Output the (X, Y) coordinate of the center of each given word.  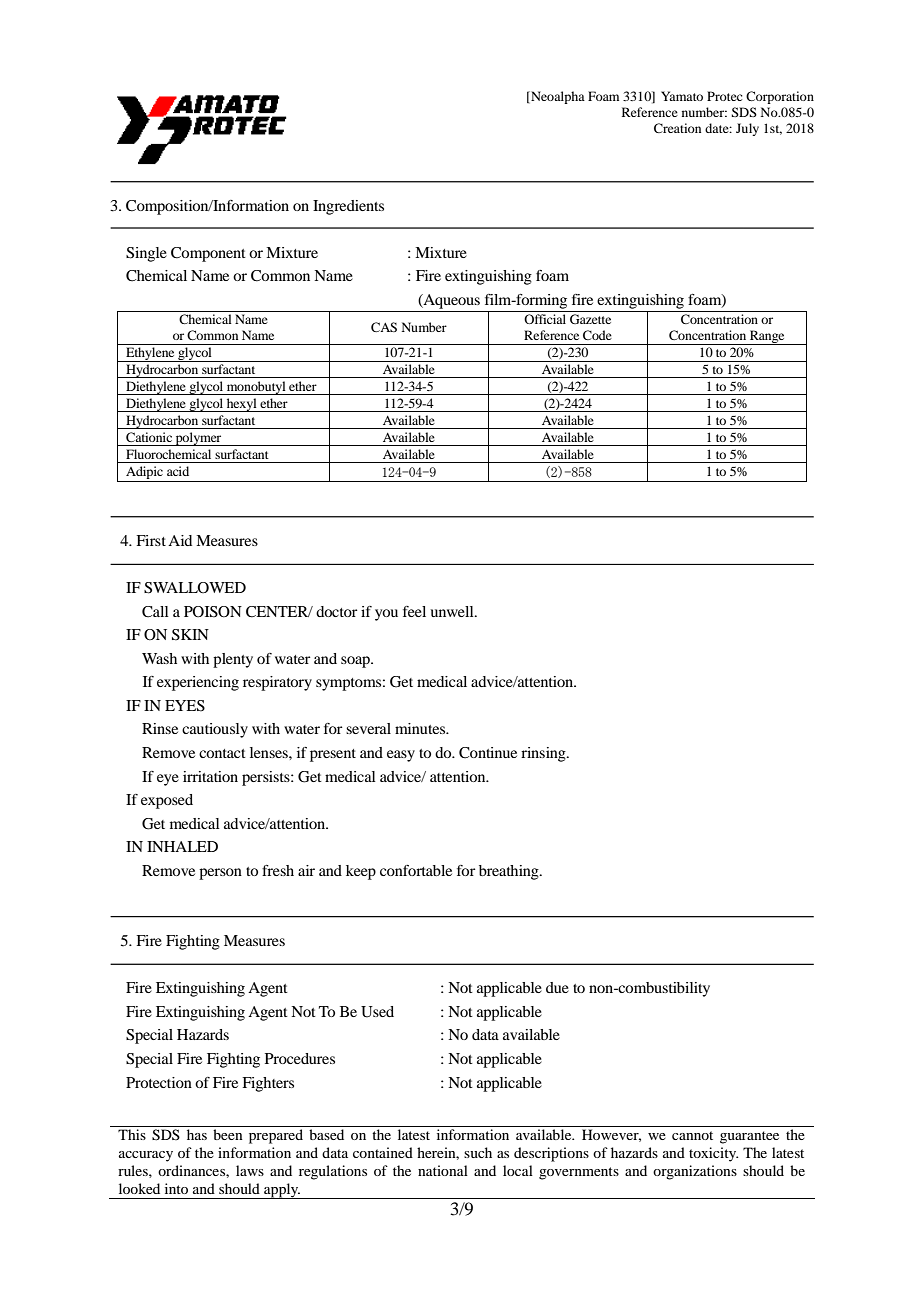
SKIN (190, 635)
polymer (198, 439)
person (220, 874)
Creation (677, 128)
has (197, 1134)
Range (767, 337)
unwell (453, 611)
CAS (384, 327)
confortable (416, 870)
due (557, 987)
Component (208, 254)
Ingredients (348, 207)
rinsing (544, 754)
